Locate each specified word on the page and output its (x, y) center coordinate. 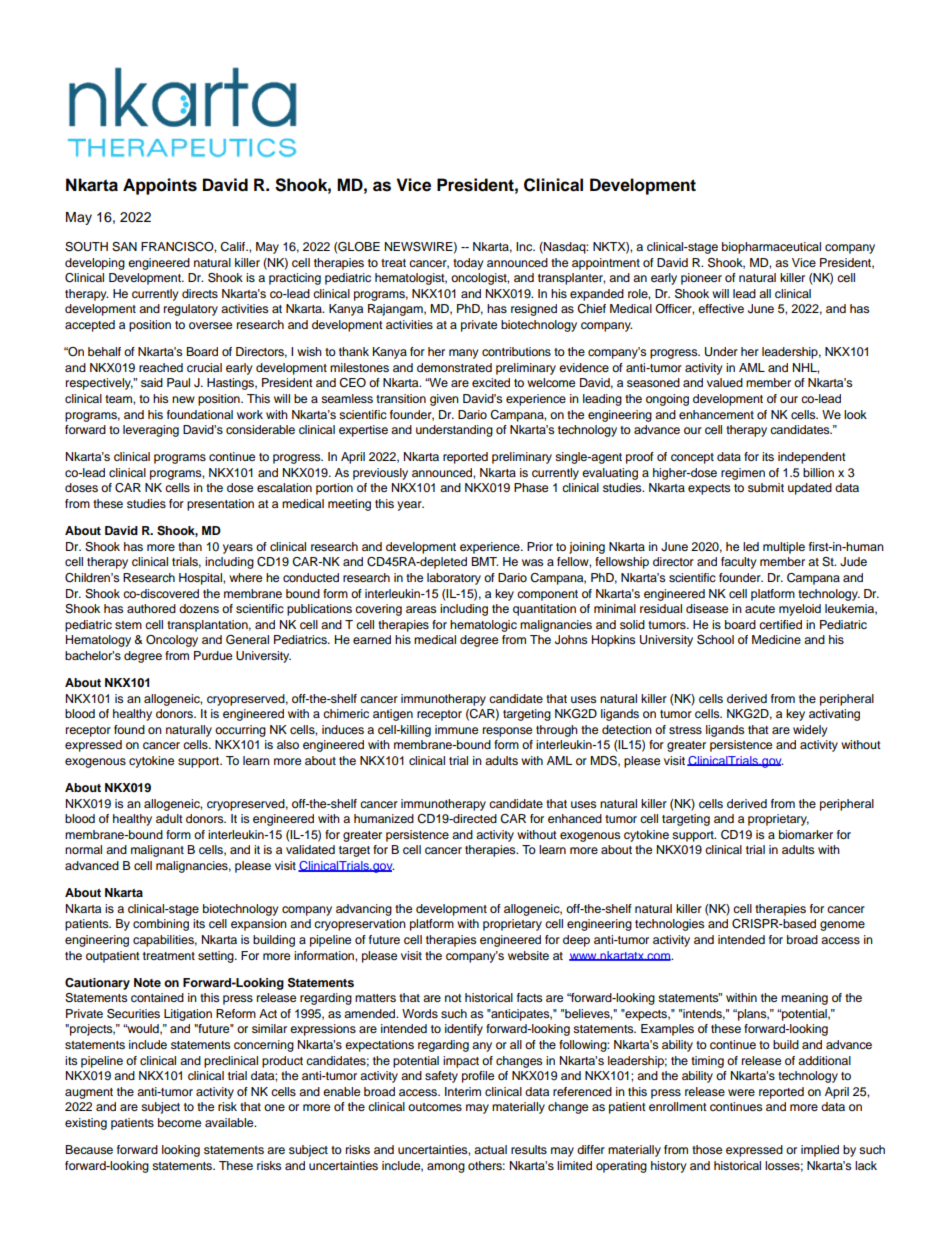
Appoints (160, 186)
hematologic (483, 626)
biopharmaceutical (771, 248)
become (179, 1122)
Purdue (213, 655)
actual (490, 1149)
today (468, 264)
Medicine (776, 639)
